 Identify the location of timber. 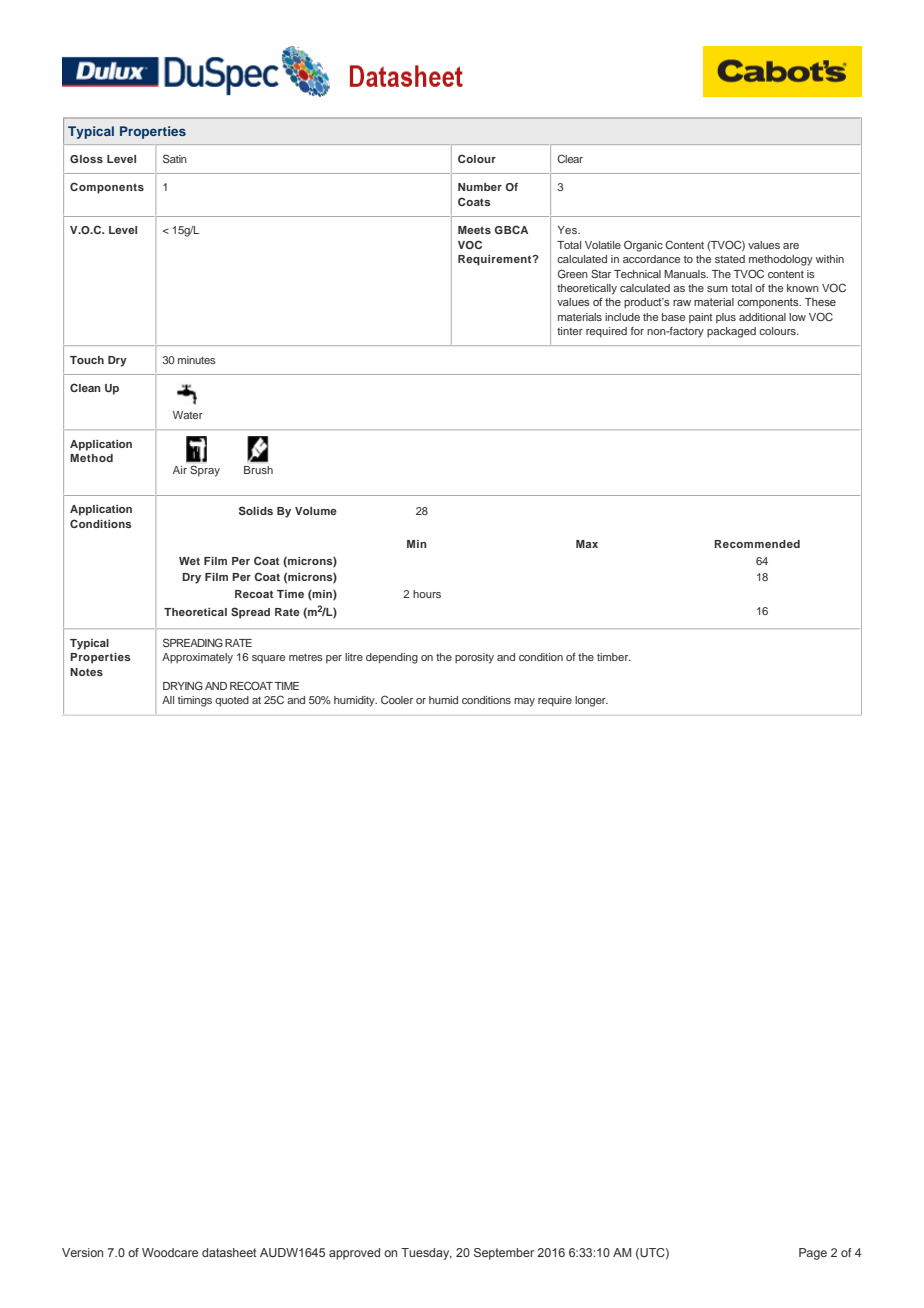
(614, 657).
